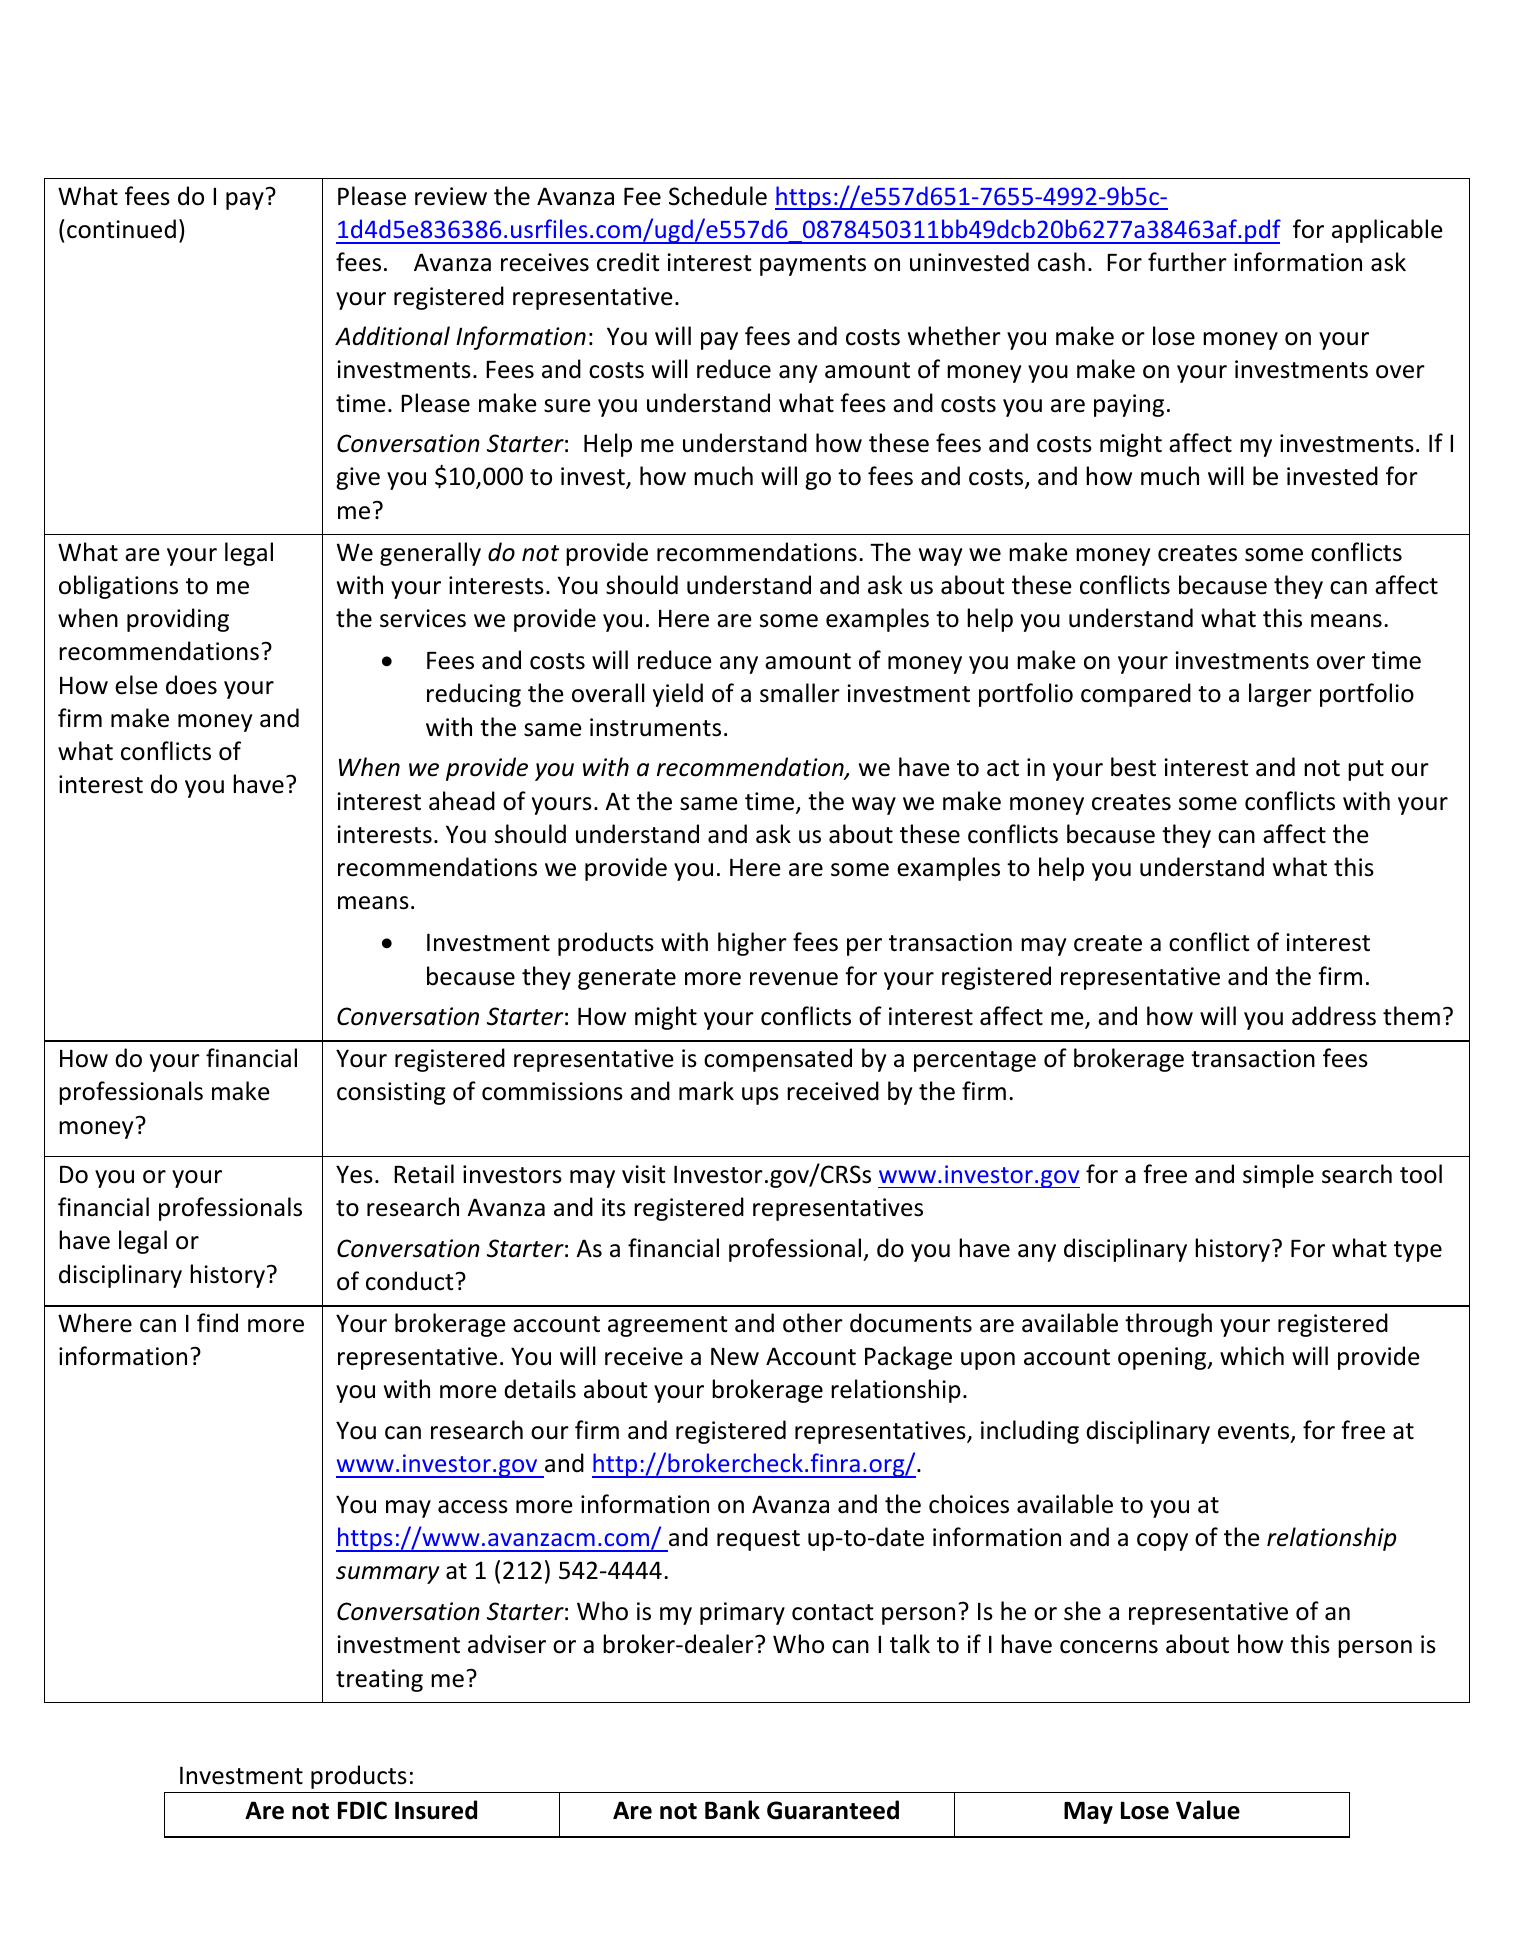 The height and width of the page is (1960, 1514). What do you see at coordinates (732, 1810) in the page?
I see `Bank` at bounding box center [732, 1810].
